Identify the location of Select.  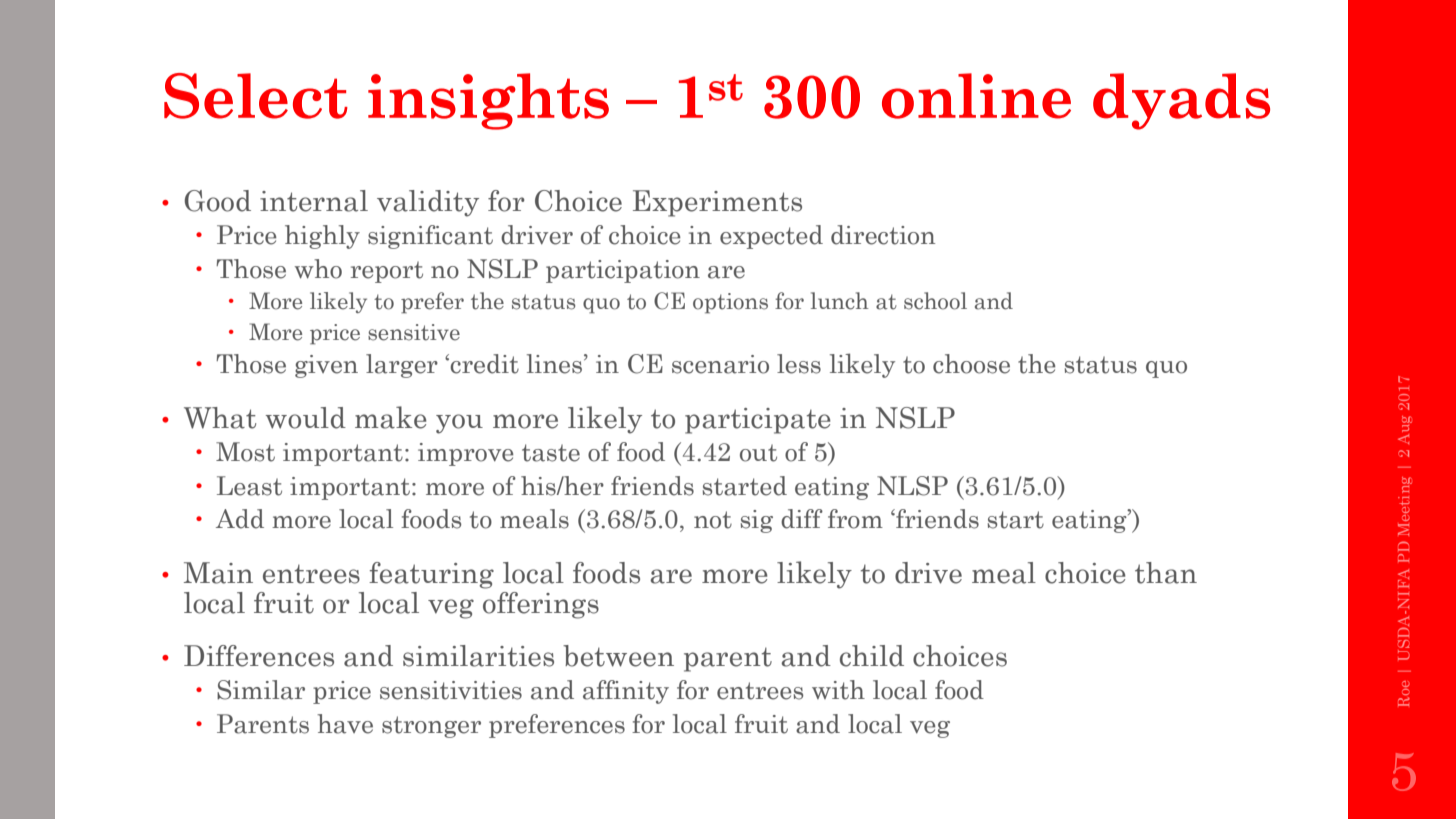
(256, 96).
